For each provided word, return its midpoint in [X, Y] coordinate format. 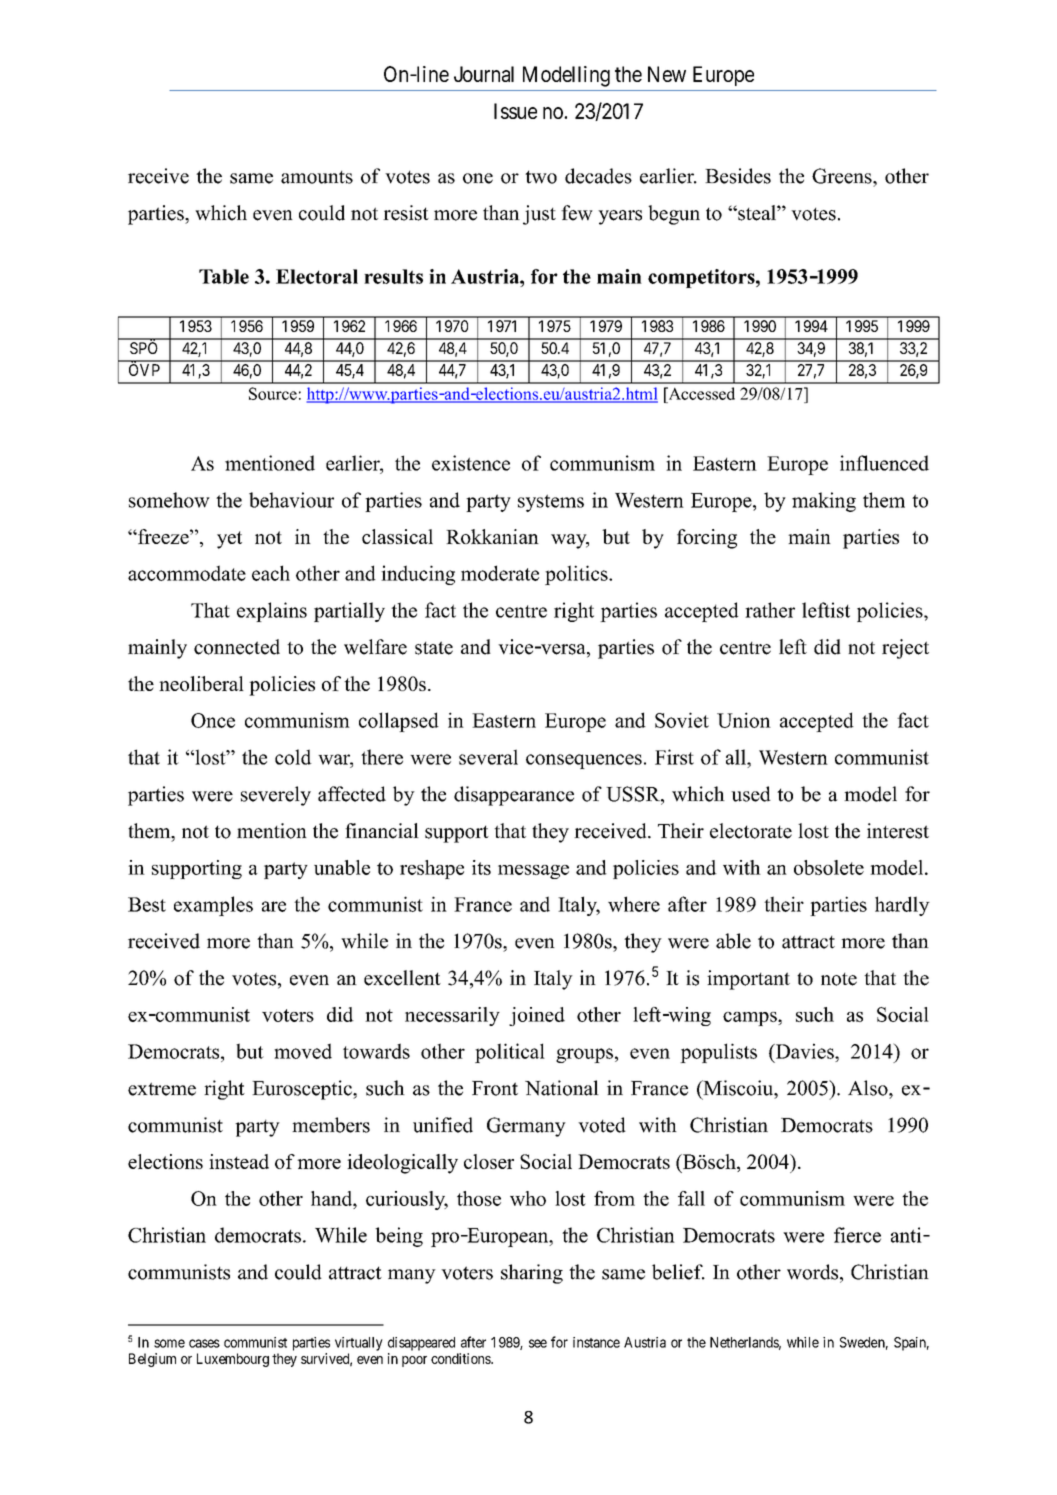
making [824, 502]
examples [213, 906]
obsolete [829, 867]
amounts [317, 177]
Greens [843, 176]
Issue [515, 111]
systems [551, 503]
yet [229, 540]
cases [204, 1343]
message [533, 872]
